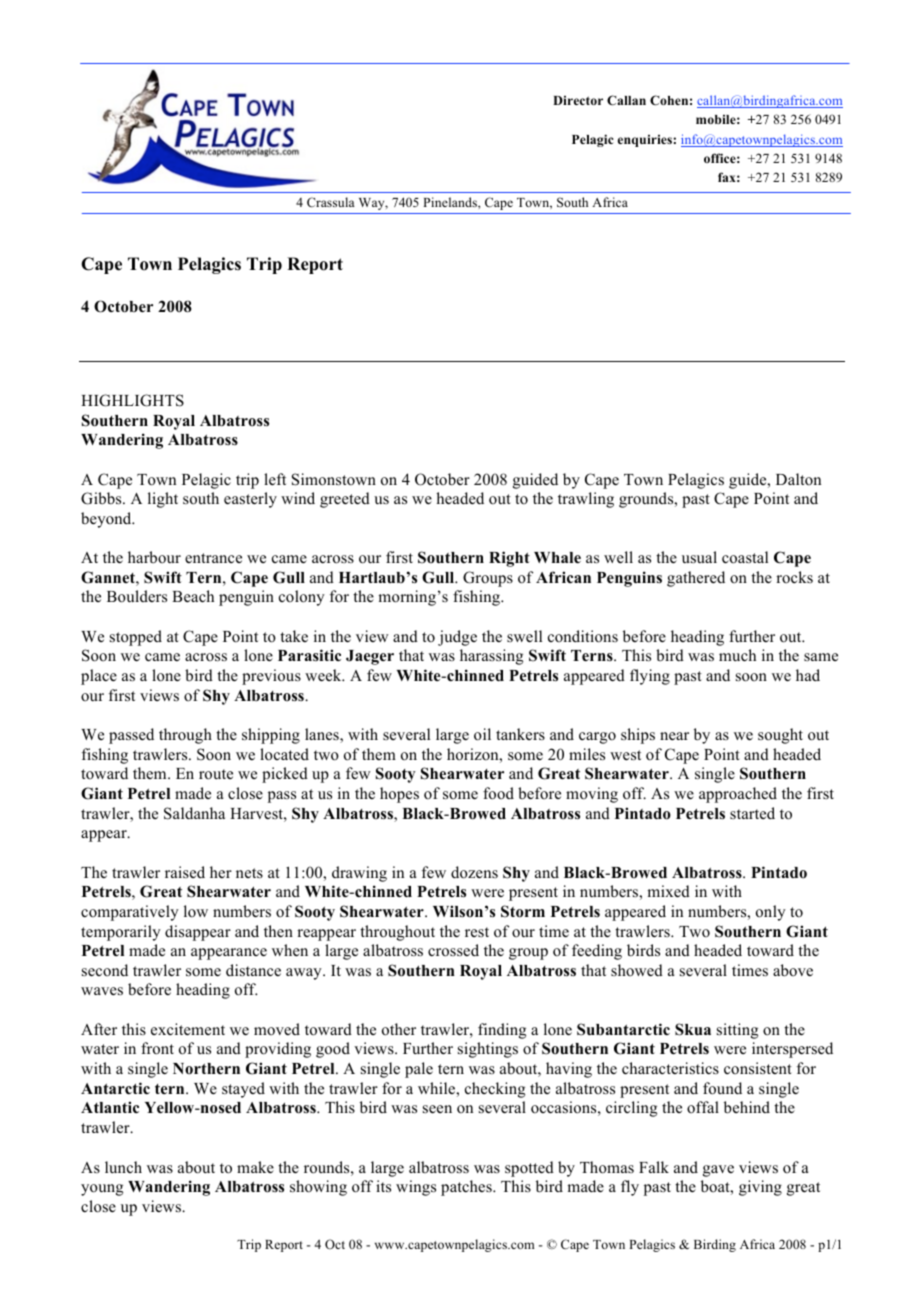 This page has height=1308, width=924. What do you see at coordinates (467, 1188) in the page?
I see `patches` at bounding box center [467, 1188].
